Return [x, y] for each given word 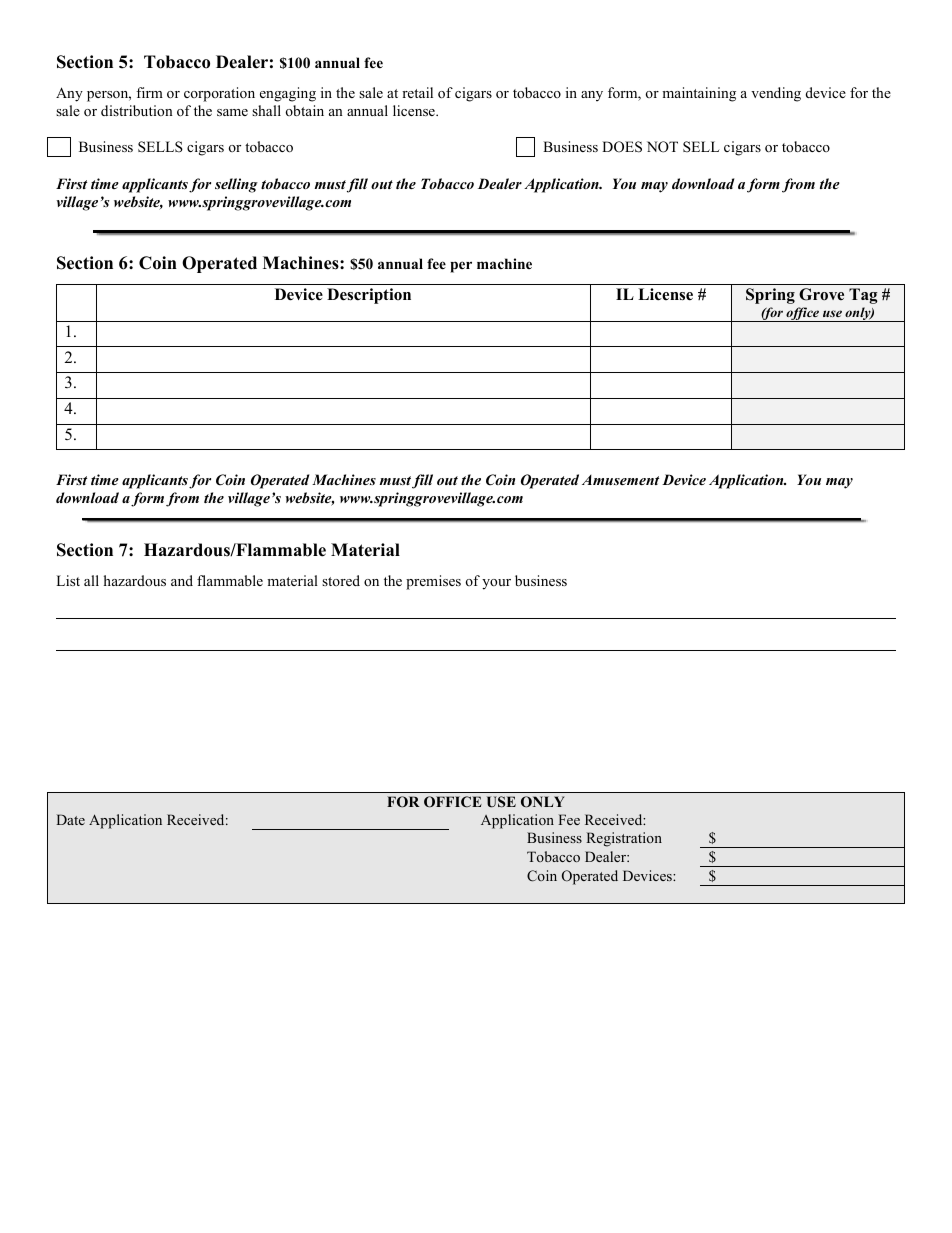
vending [776, 94]
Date [70, 819]
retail [417, 92]
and [182, 580]
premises [433, 582]
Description [369, 296]
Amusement [620, 480]
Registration [624, 839]
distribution [137, 110]
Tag [863, 296]
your [496, 584]
